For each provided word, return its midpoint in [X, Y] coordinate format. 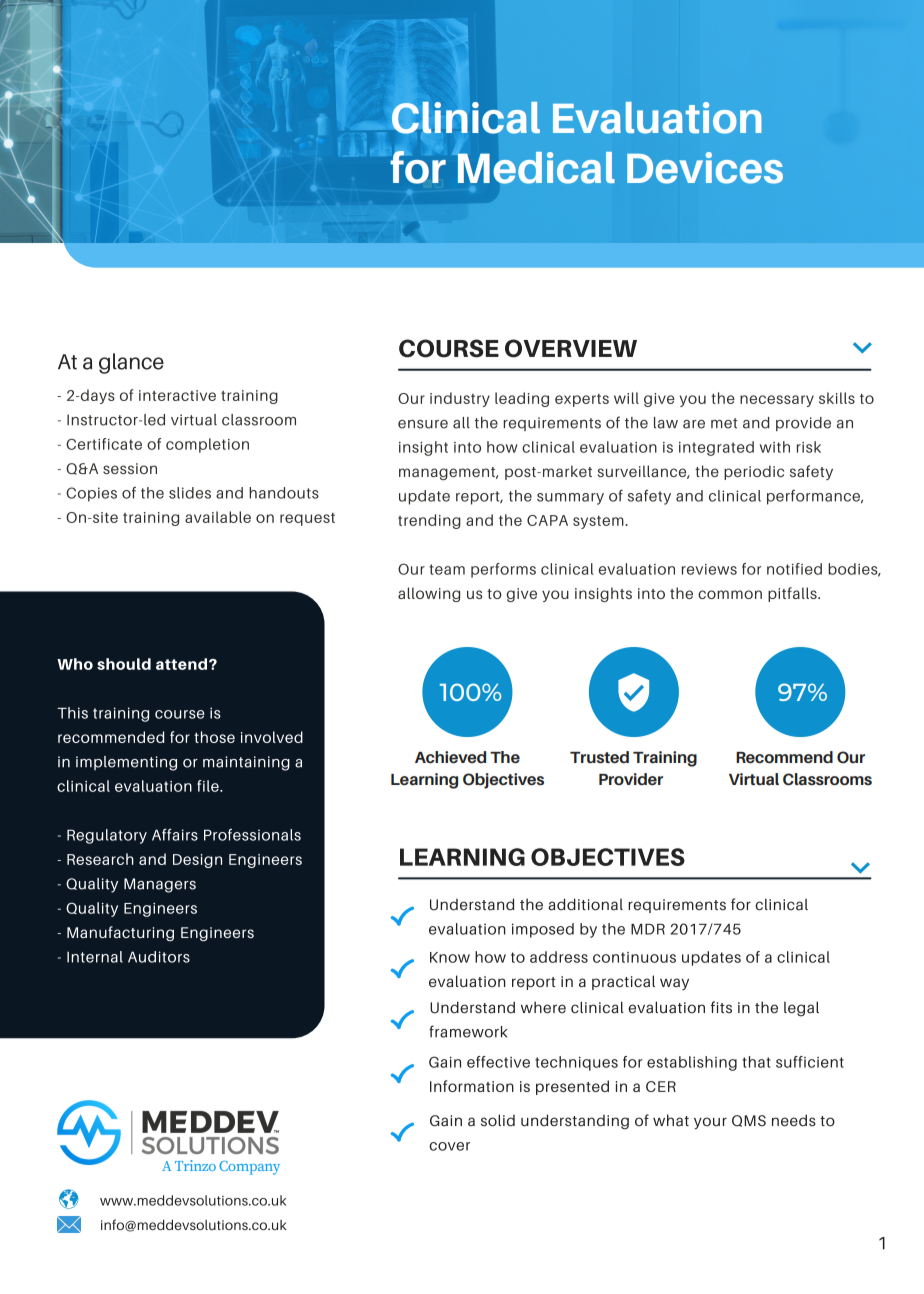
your [710, 1123]
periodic [754, 472]
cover [449, 1146]
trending [429, 521]
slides [190, 493]
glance [131, 363]
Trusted [599, 757]
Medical [536, 168]
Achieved [450, 757]
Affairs [175, 835]
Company [249, 1168]
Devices [705, 168]
